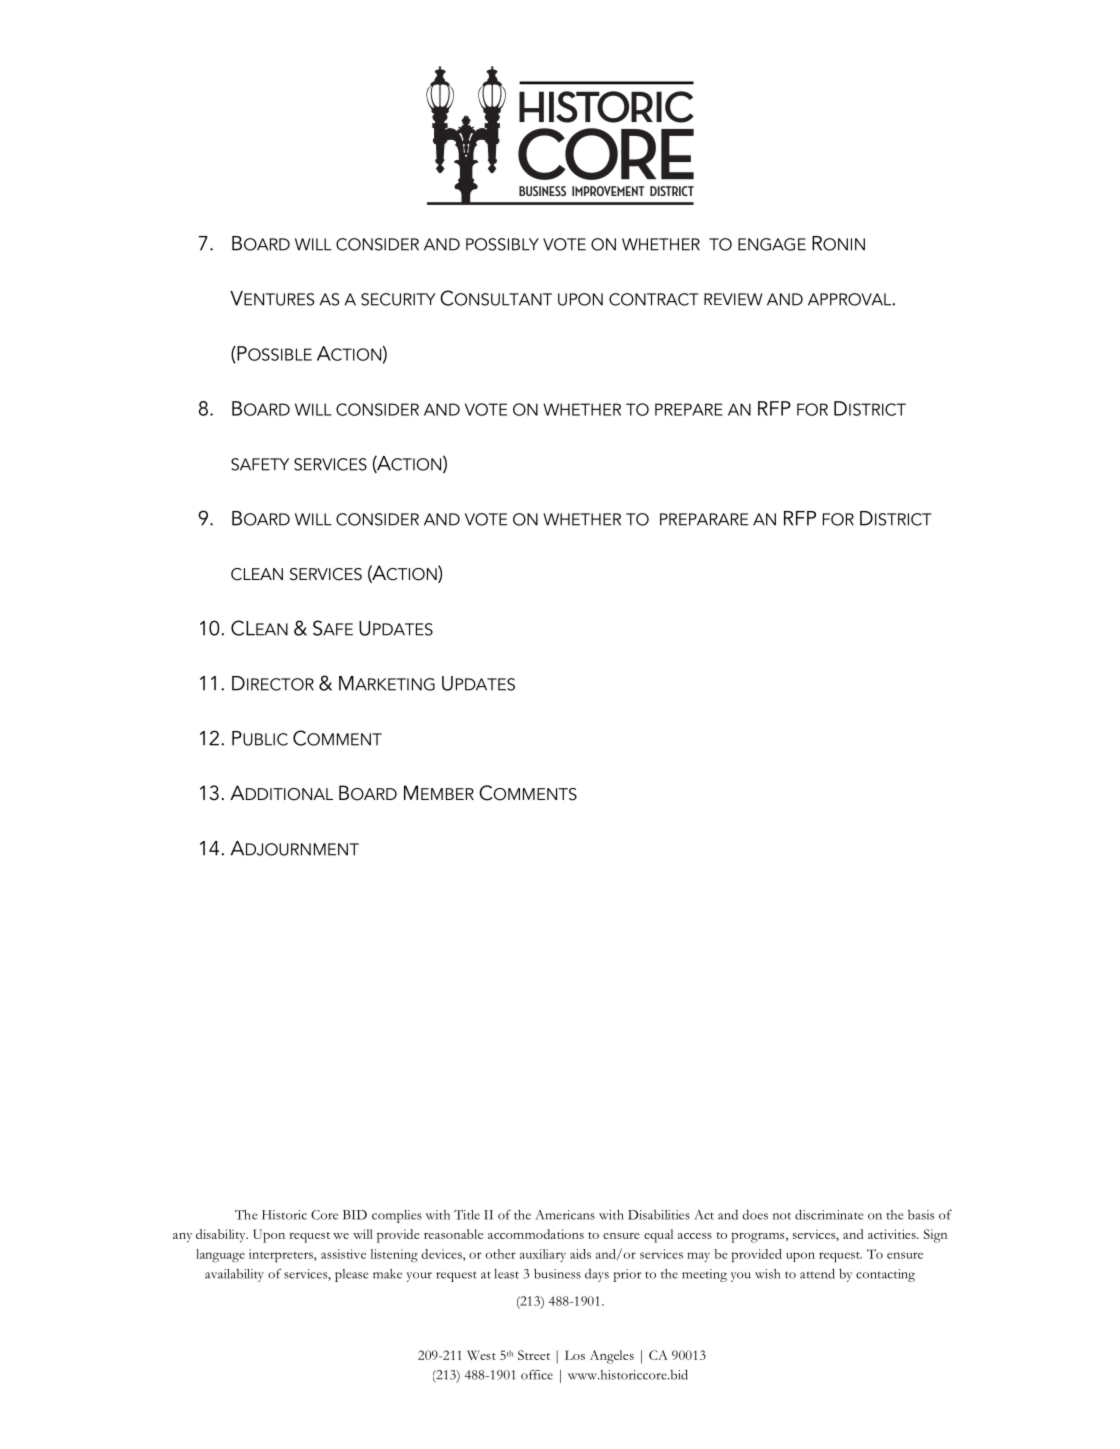 Image resolution: width=1120 pixels, height=1449 pixels. What do you see at coordinates (772, 244) in the document?
I see `ENGAGE` at bounding box center [772, 244].
